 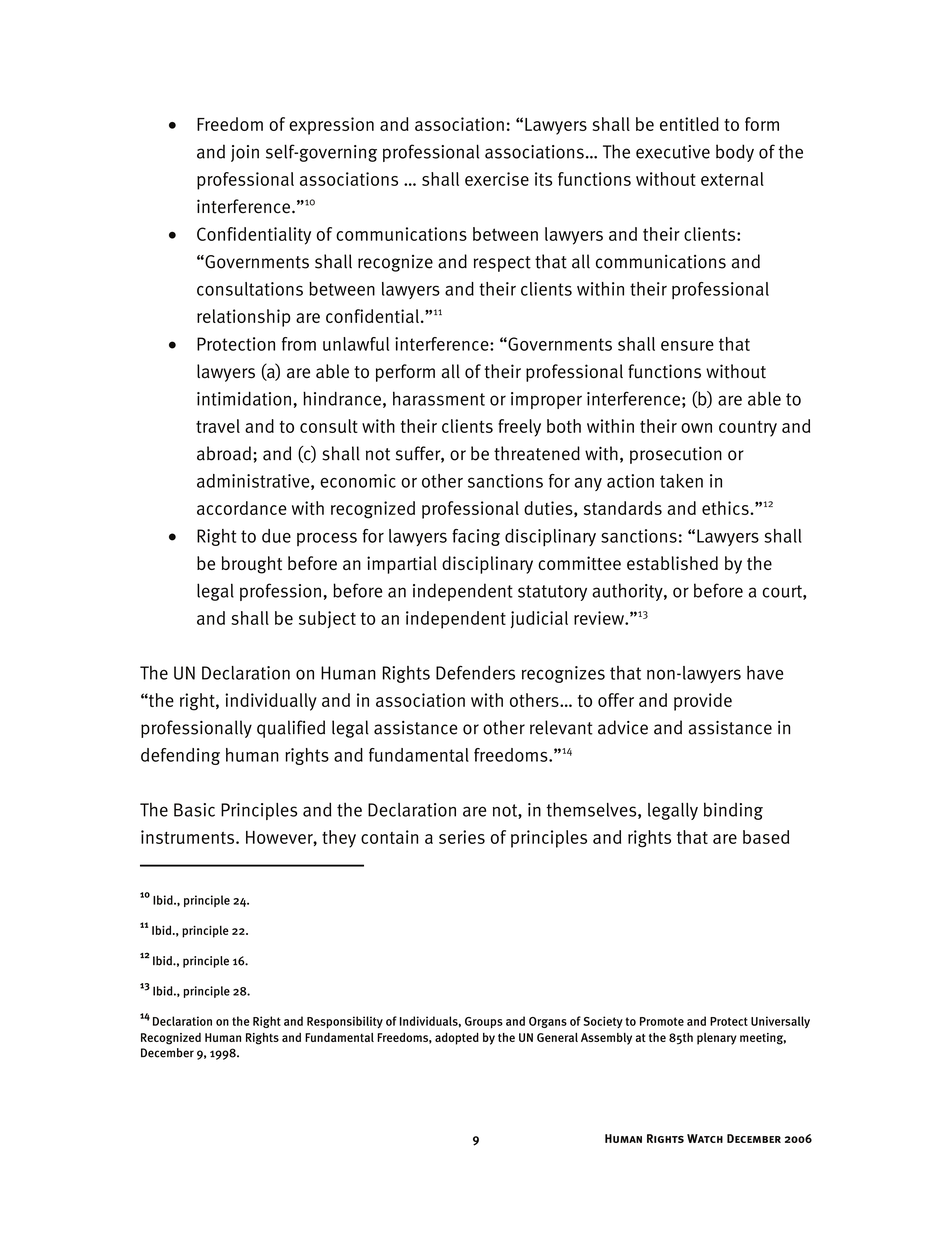 What do you see at coordinates (733, 811) in the screenshot?
I see `binding` at bounding box center [733, 811].
